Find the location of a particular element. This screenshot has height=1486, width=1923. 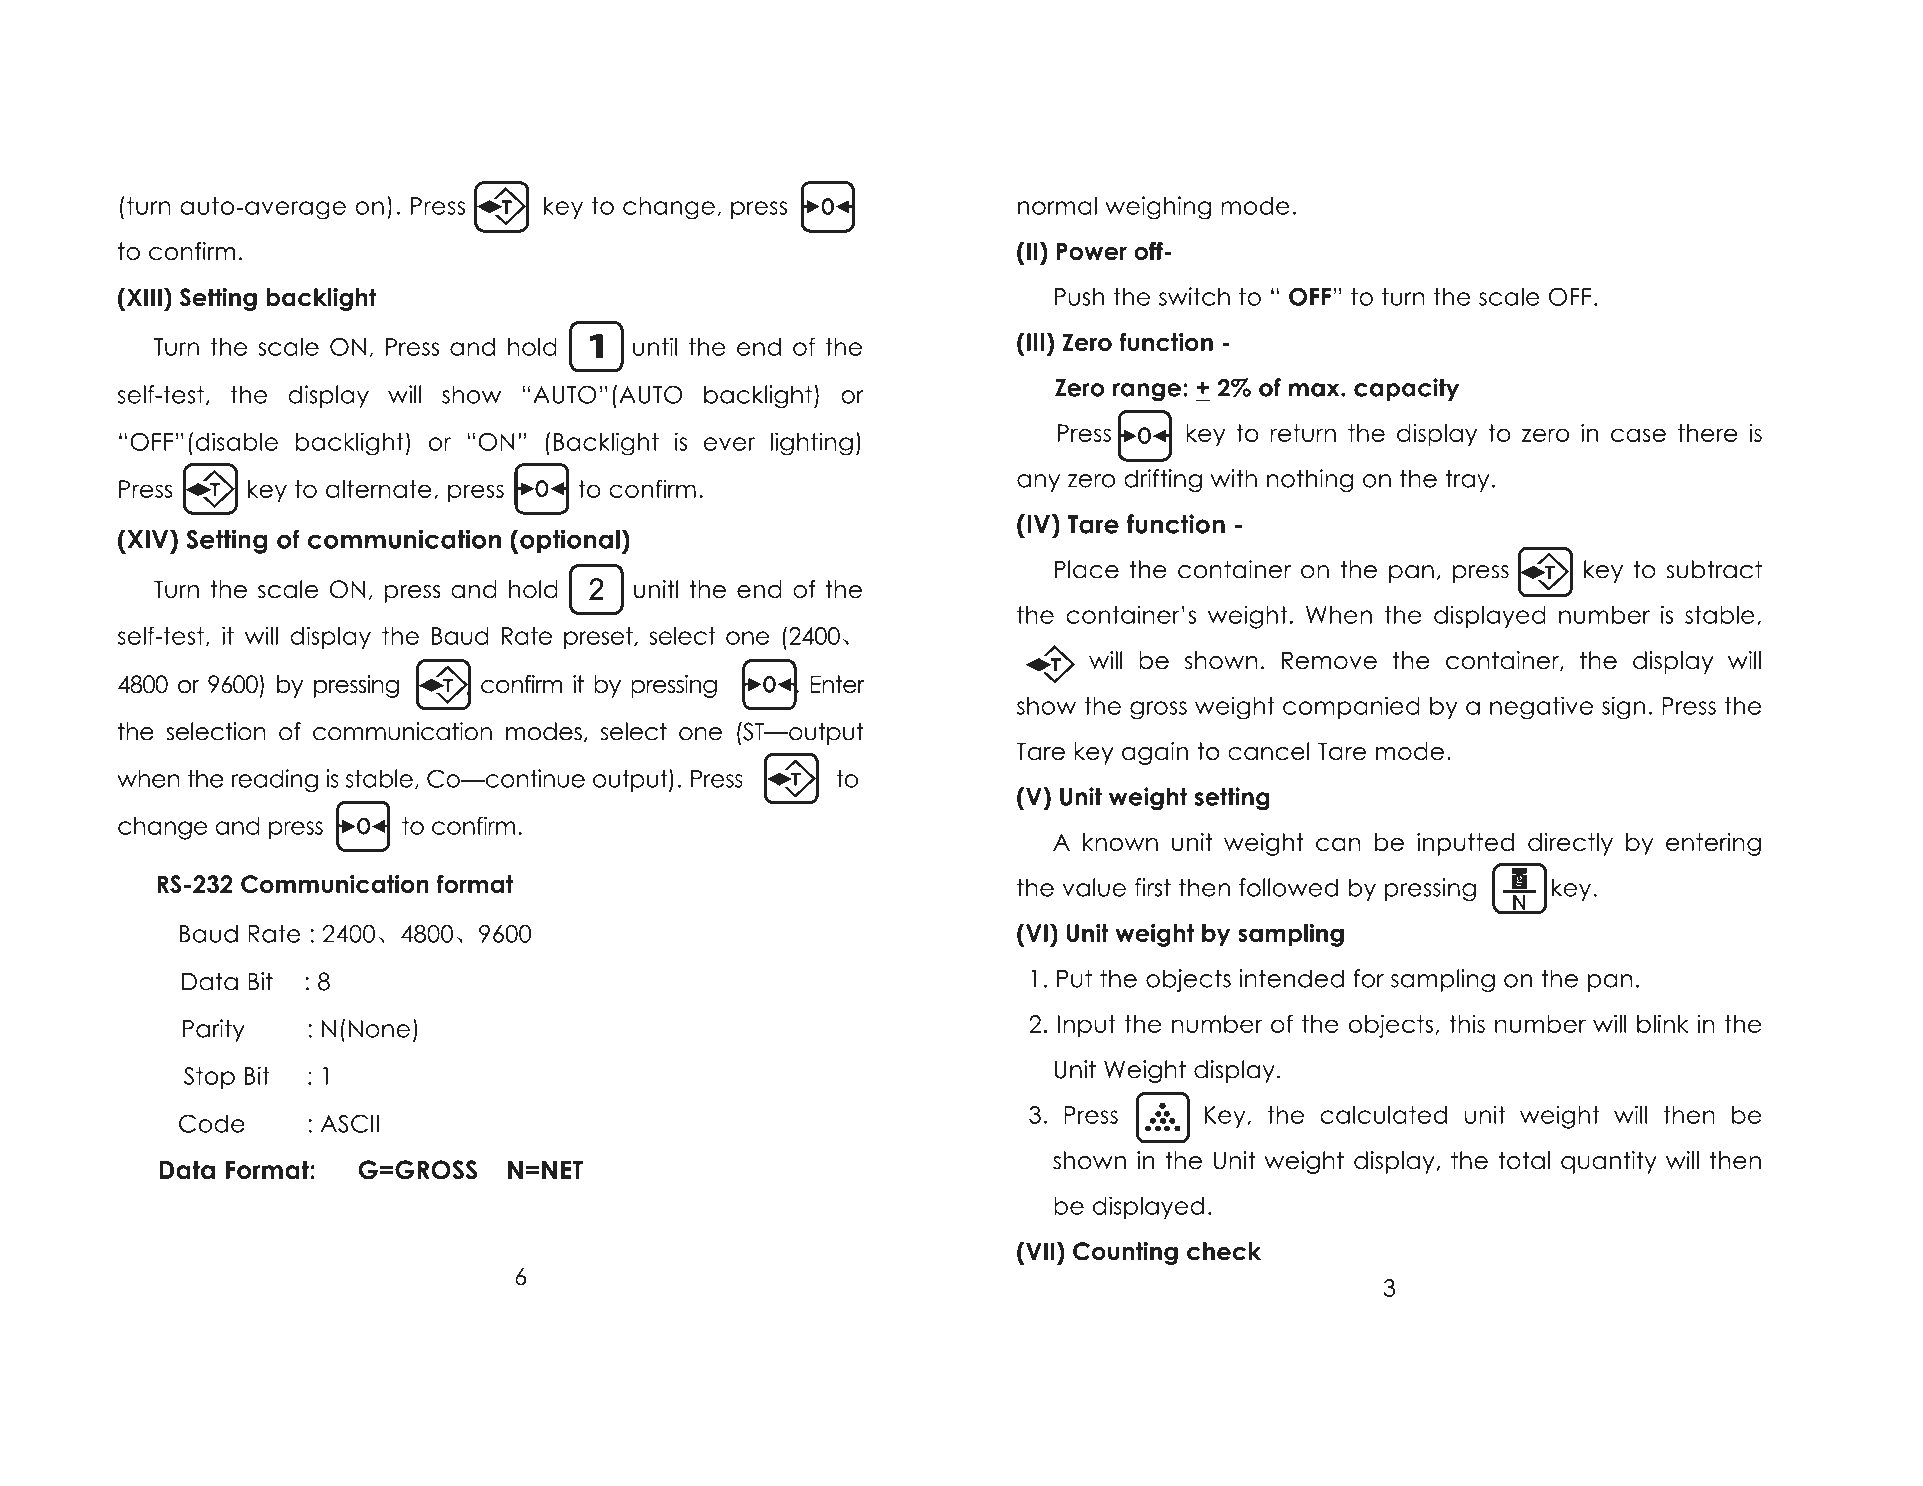

reading is located at coordinates (274, 781).
